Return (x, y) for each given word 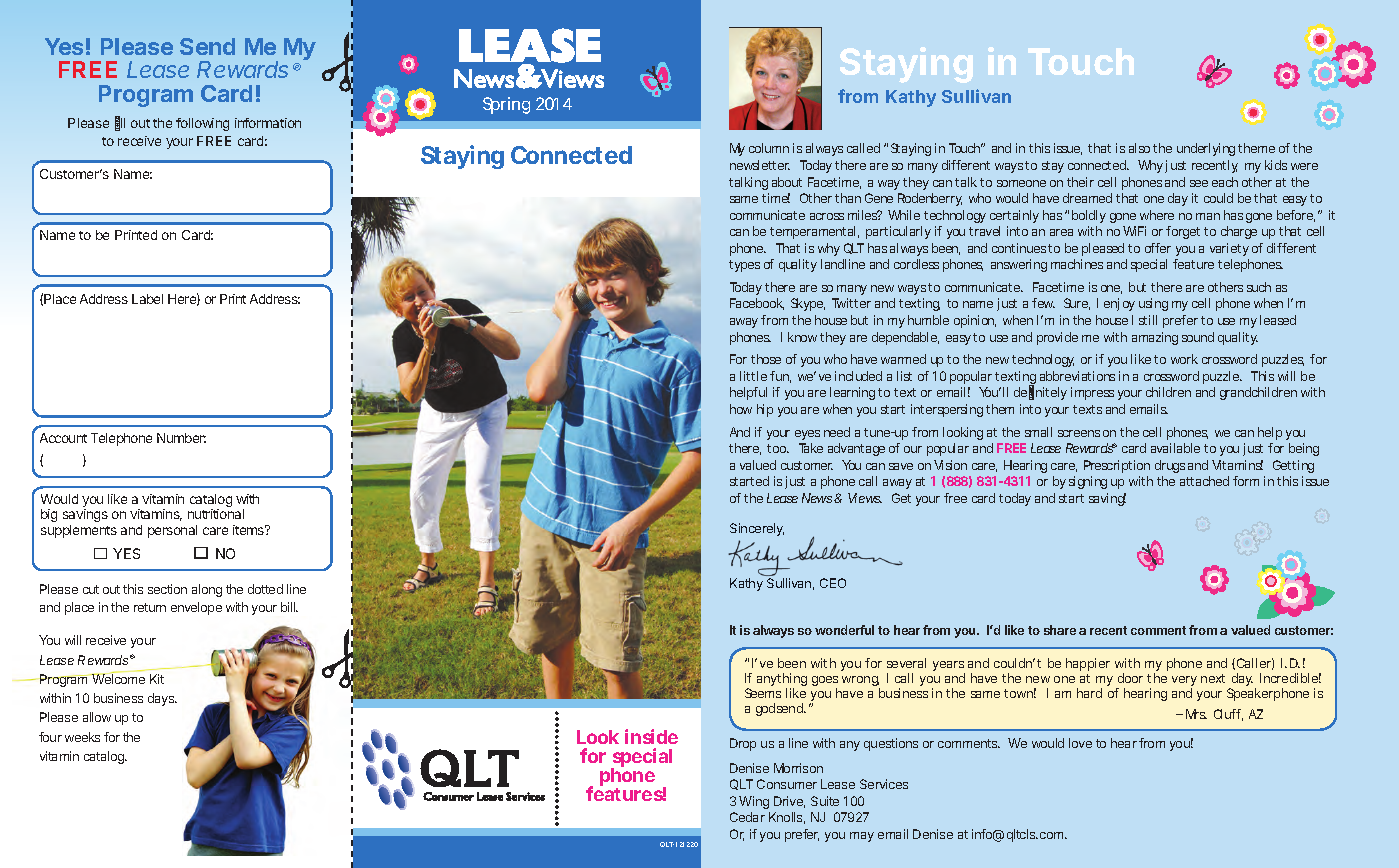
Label (147, 299)
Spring (506, 105)
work (1184, 359)
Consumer (787, 784)
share (1060, 630)
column (769, 148)
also (1139, 148)
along (207, 590)
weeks (82, 737)
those (766, 359)
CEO (833, 583)
